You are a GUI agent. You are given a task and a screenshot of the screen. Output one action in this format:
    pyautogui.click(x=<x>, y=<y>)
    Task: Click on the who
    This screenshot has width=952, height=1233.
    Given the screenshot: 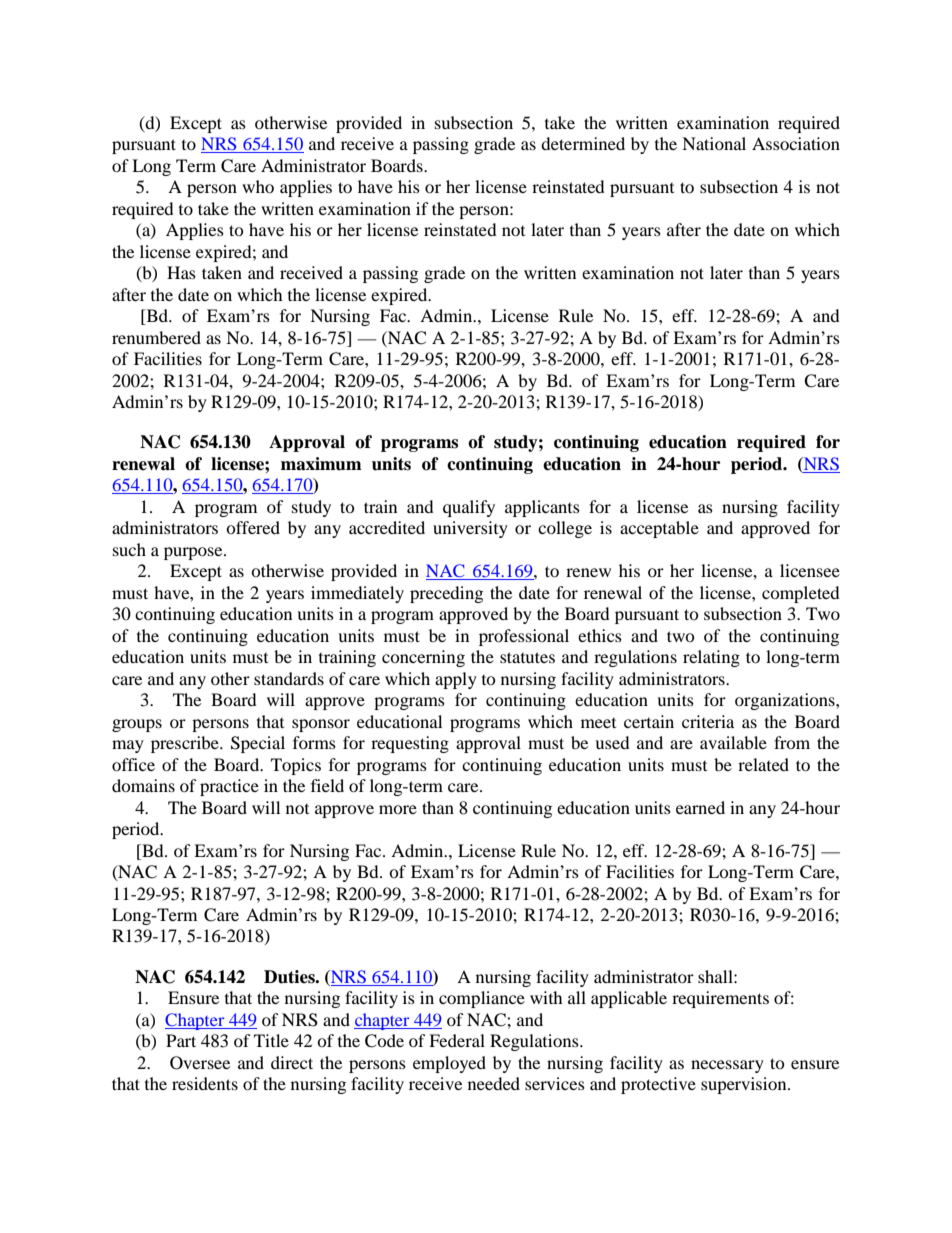 What is the action you would take?
    pyautogui.click(x=258, y=186)
